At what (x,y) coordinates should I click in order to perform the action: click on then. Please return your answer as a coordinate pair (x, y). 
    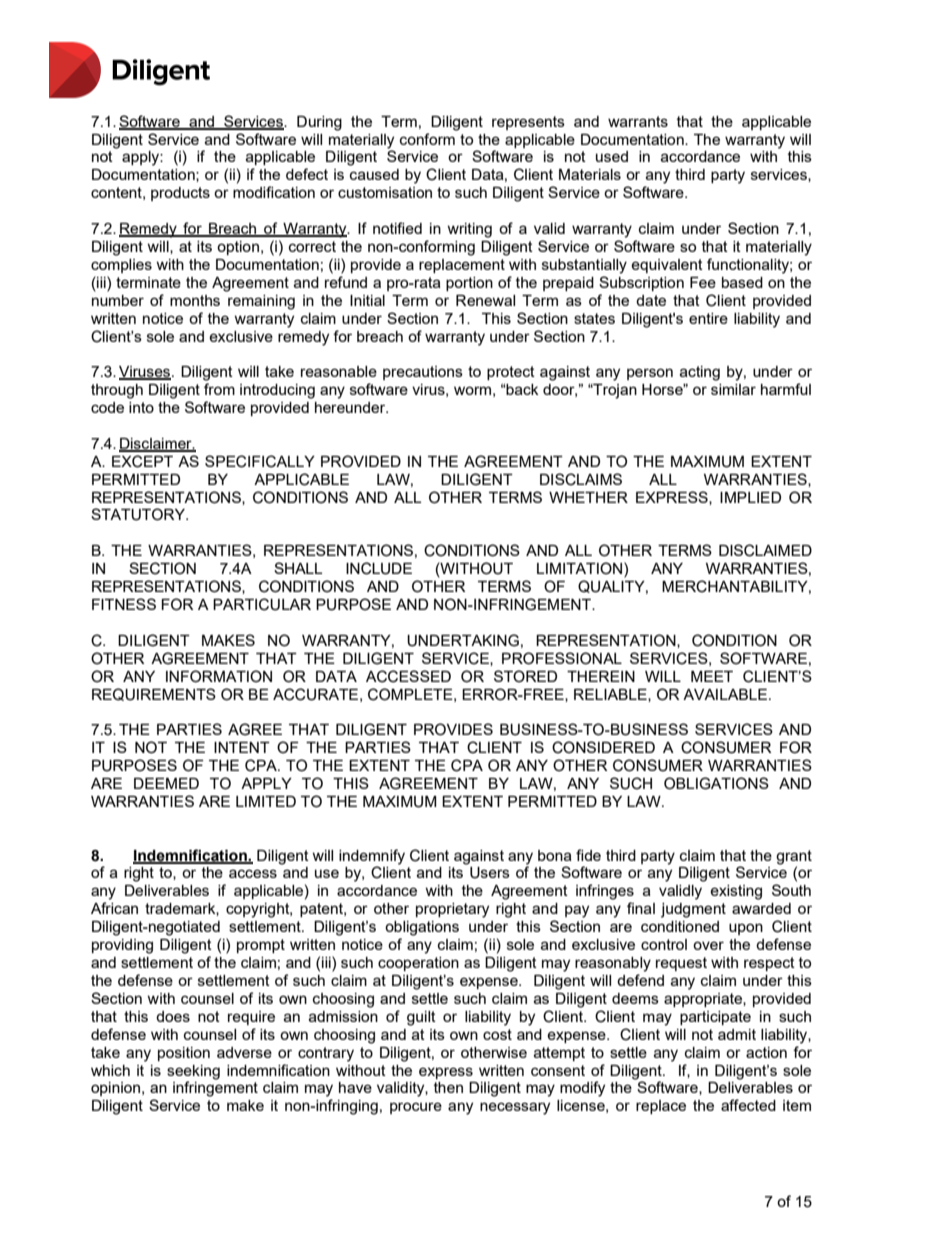
    Looking at the image, I should click on (448, 1087).
